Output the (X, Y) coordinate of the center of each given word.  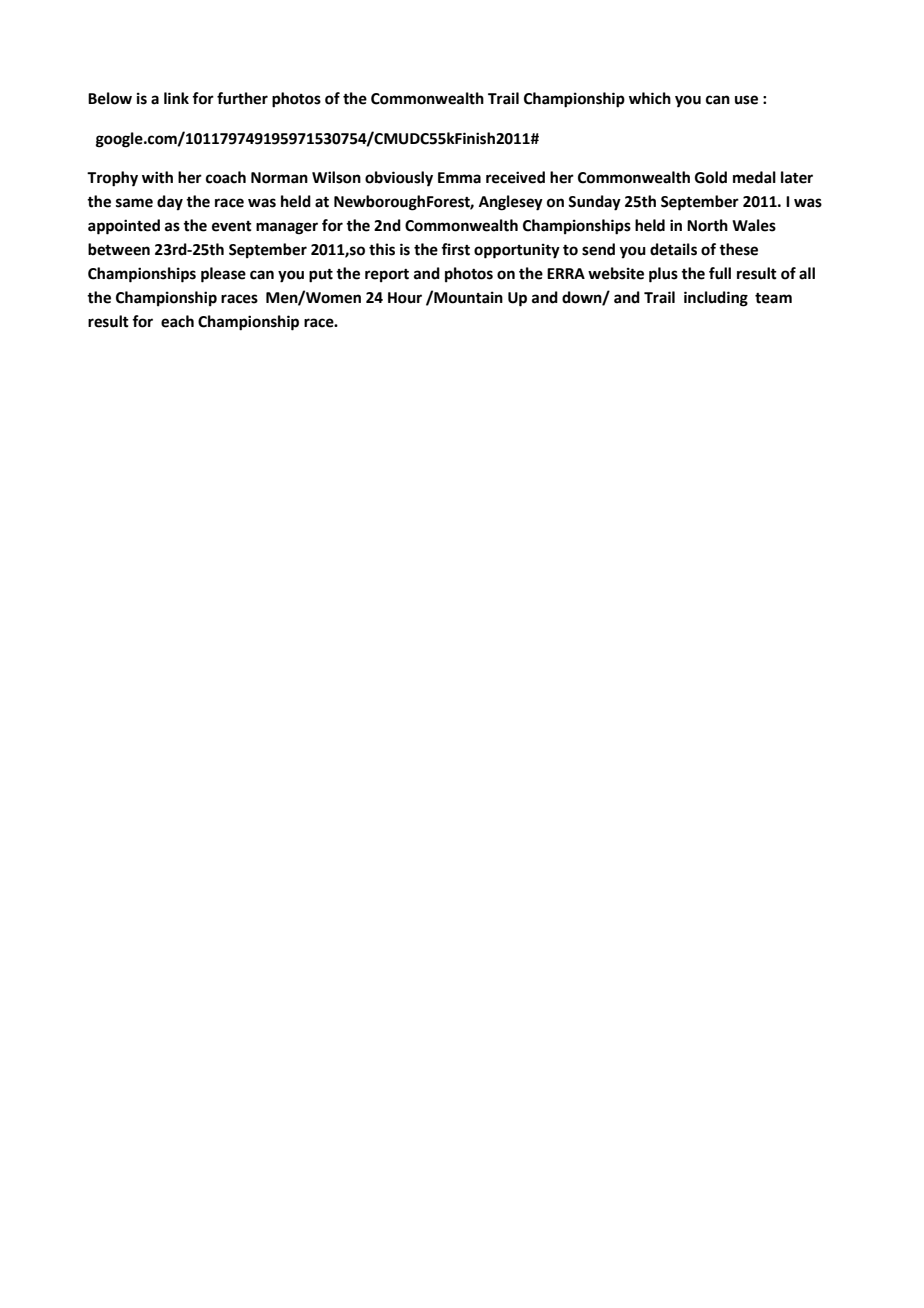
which (650, 98)
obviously (399, 179)
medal (754, 177)
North (707, 225)
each (177, 321)
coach (226, 177)
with (157, 177)
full (720, 273)
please (223, 275)
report (387, 276)
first (455, 249)
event (232, 226)
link (176, 98)
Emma (459, 178)
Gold (711, 177)
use (746, 100)
